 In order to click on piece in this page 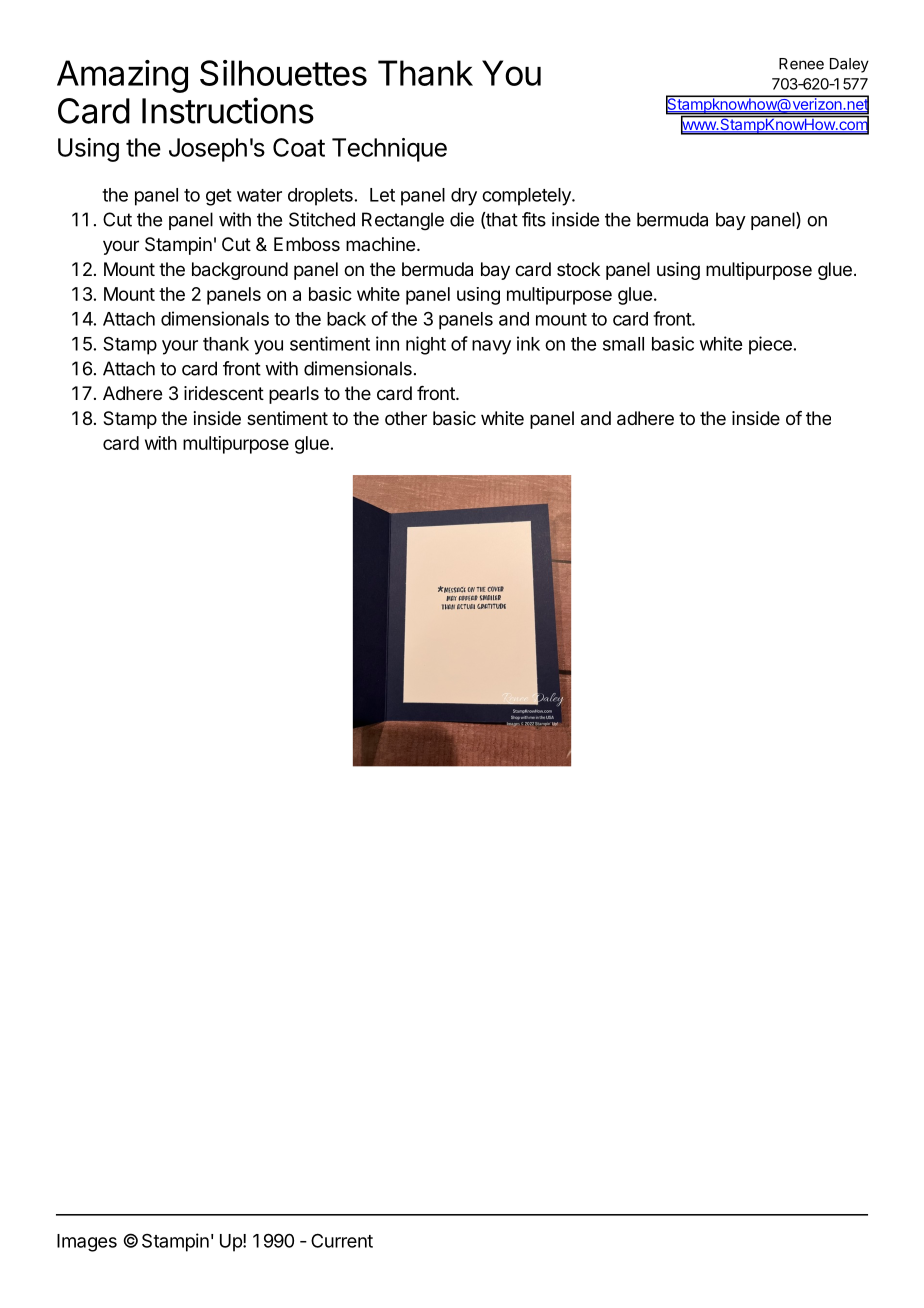, I will do `click(770, 345)`.
